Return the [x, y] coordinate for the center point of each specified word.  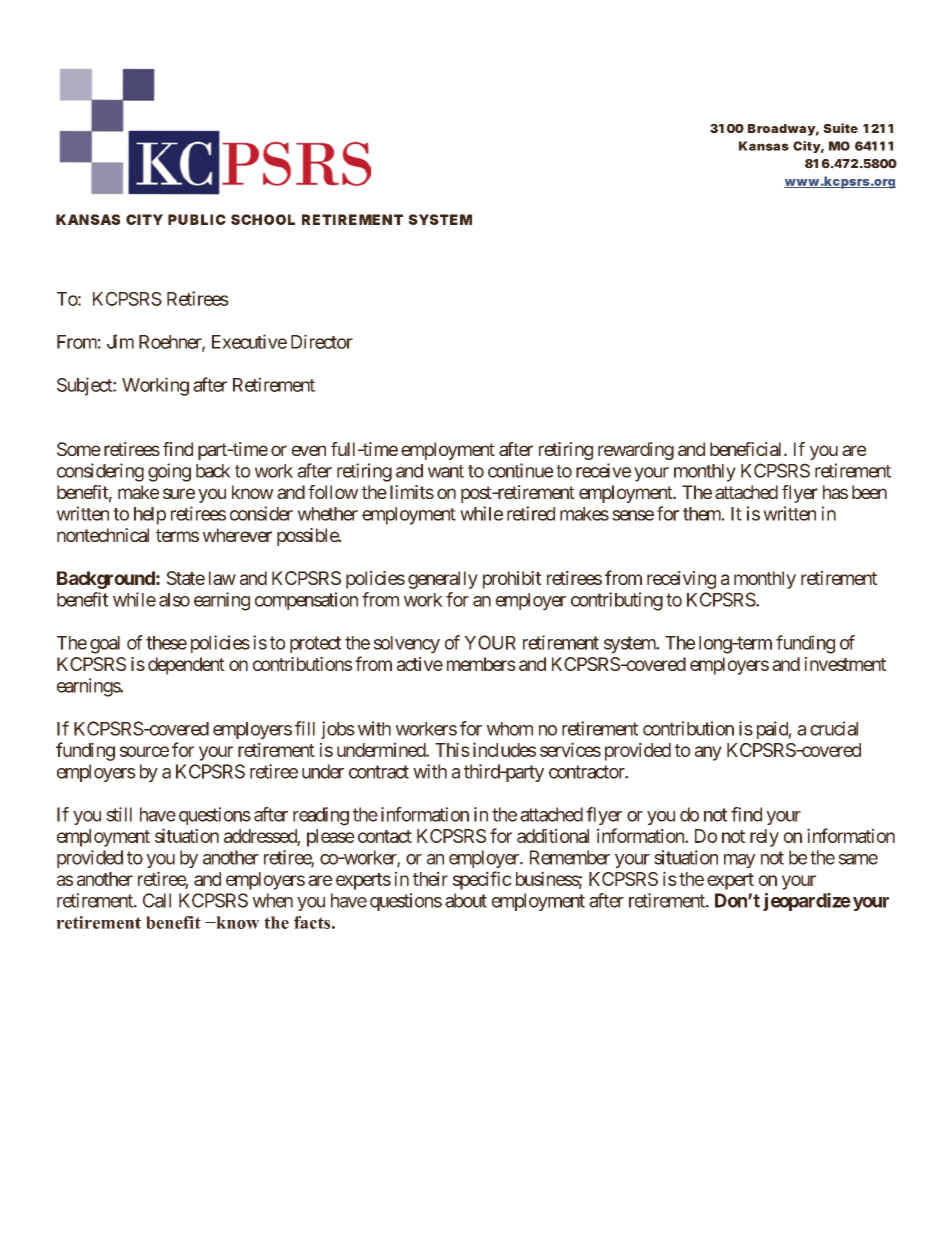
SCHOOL [263, 219]
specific [482, 880]
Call [157, 900]
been [869, 492]
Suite [840, 128]
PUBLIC [197, 219]
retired [531, 513]
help [150, 516]
